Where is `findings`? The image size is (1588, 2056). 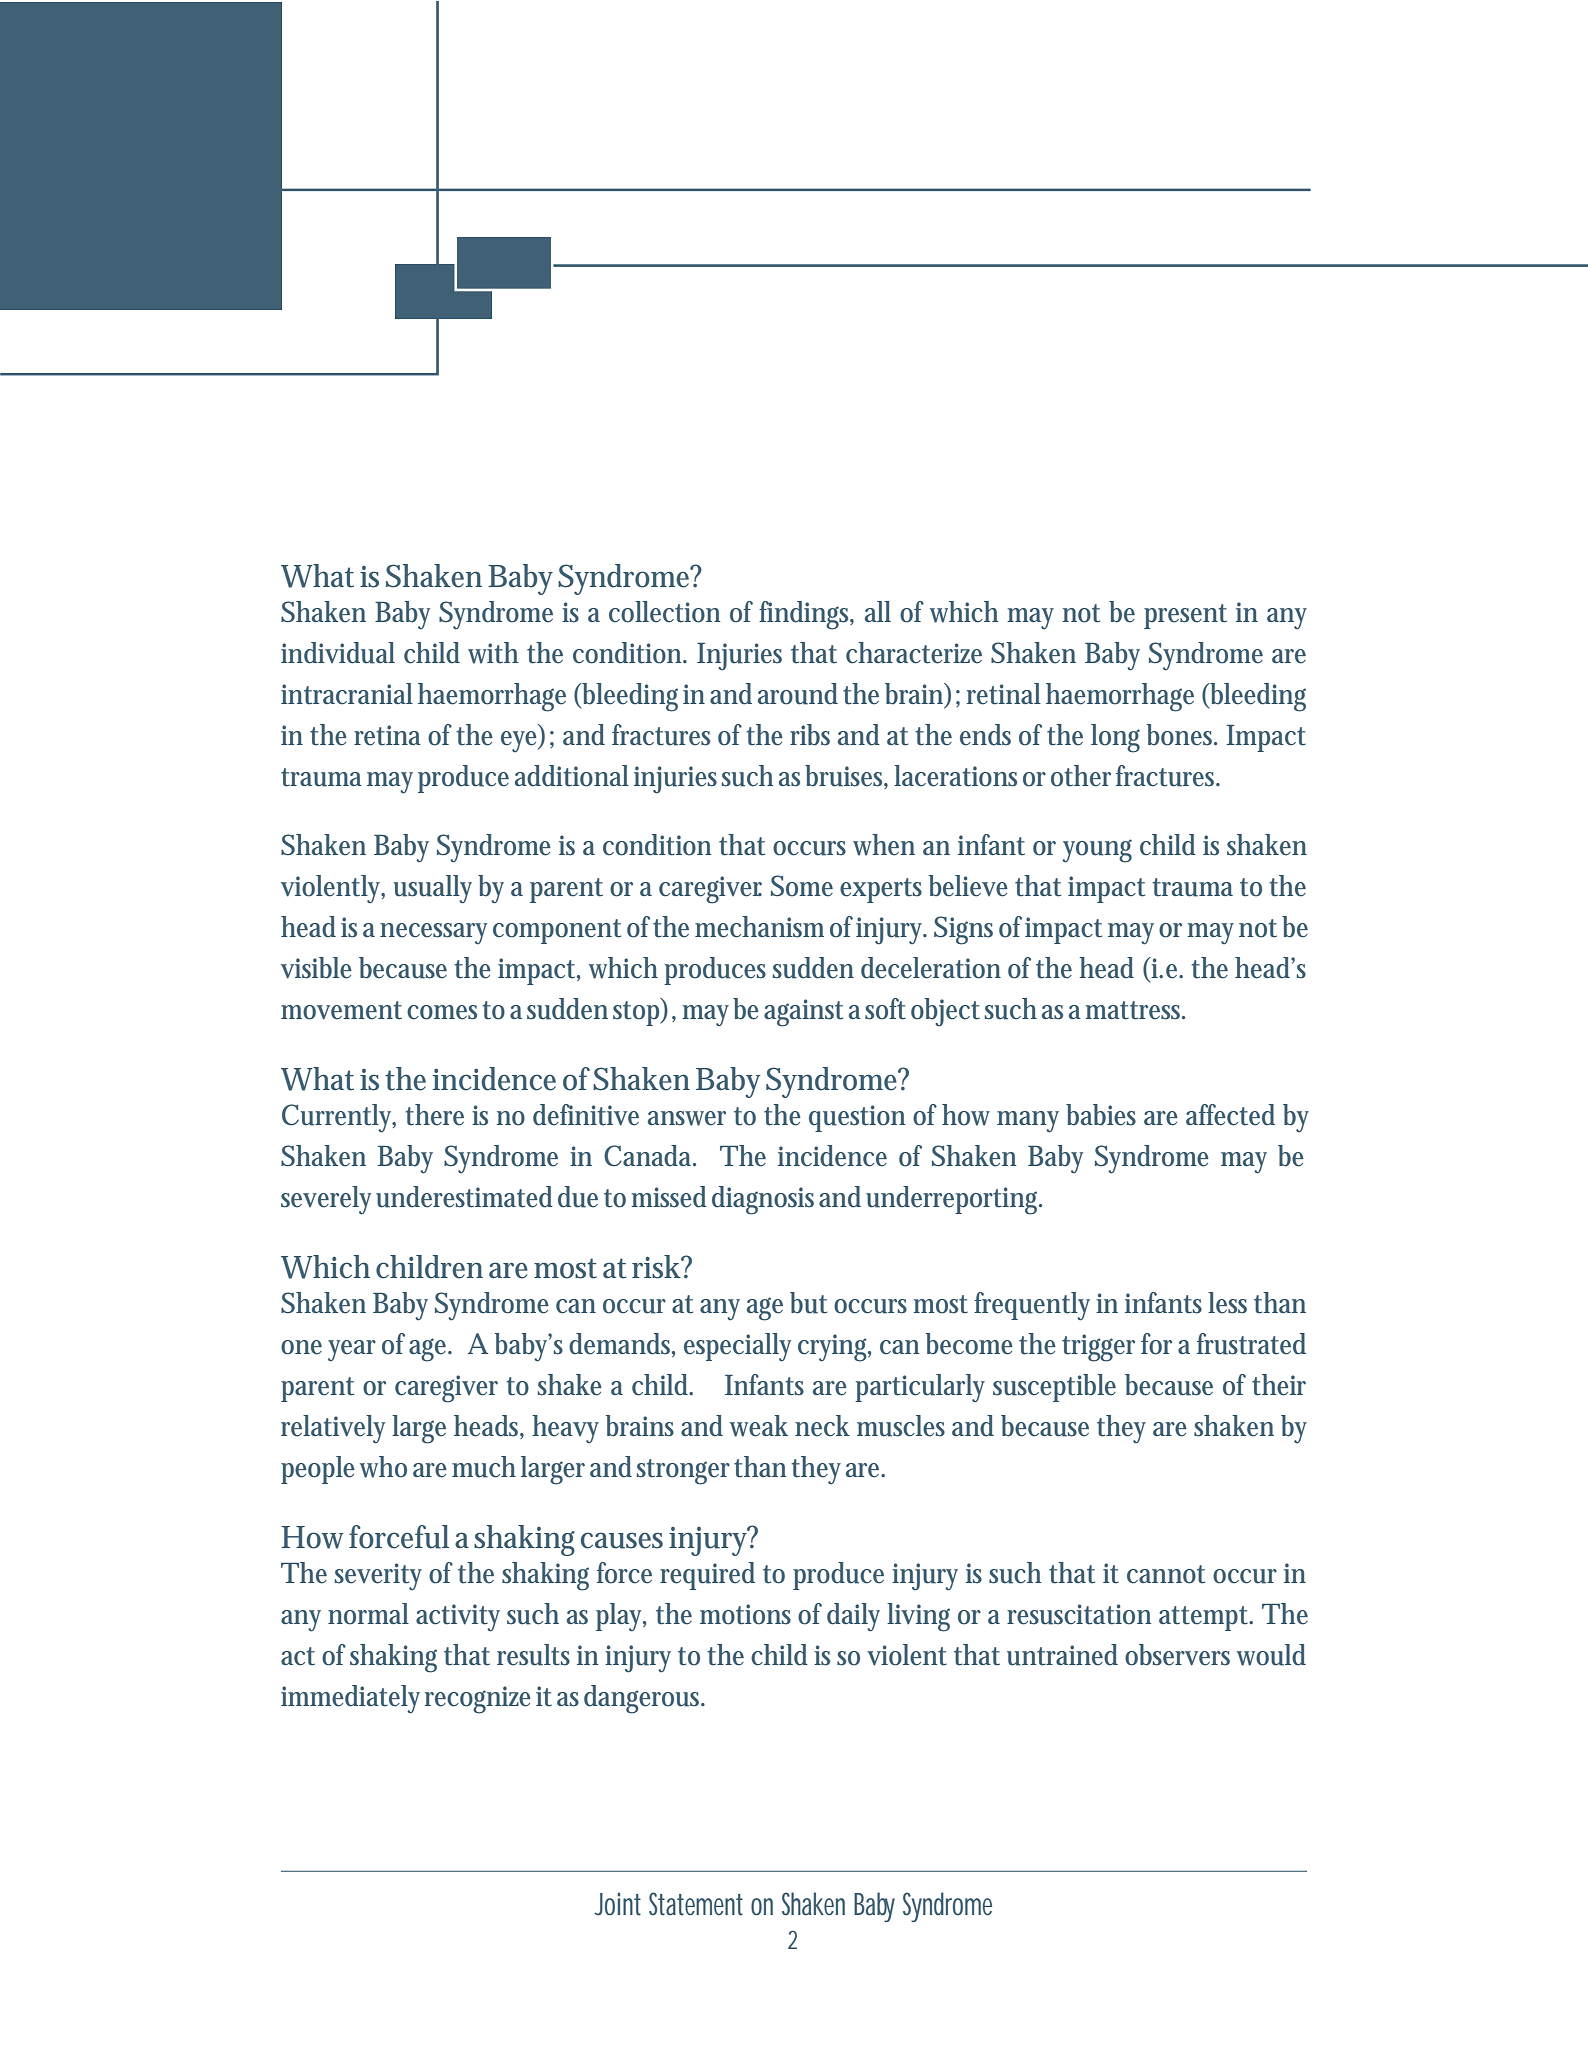 findings is located at coordinates (806, 615).
